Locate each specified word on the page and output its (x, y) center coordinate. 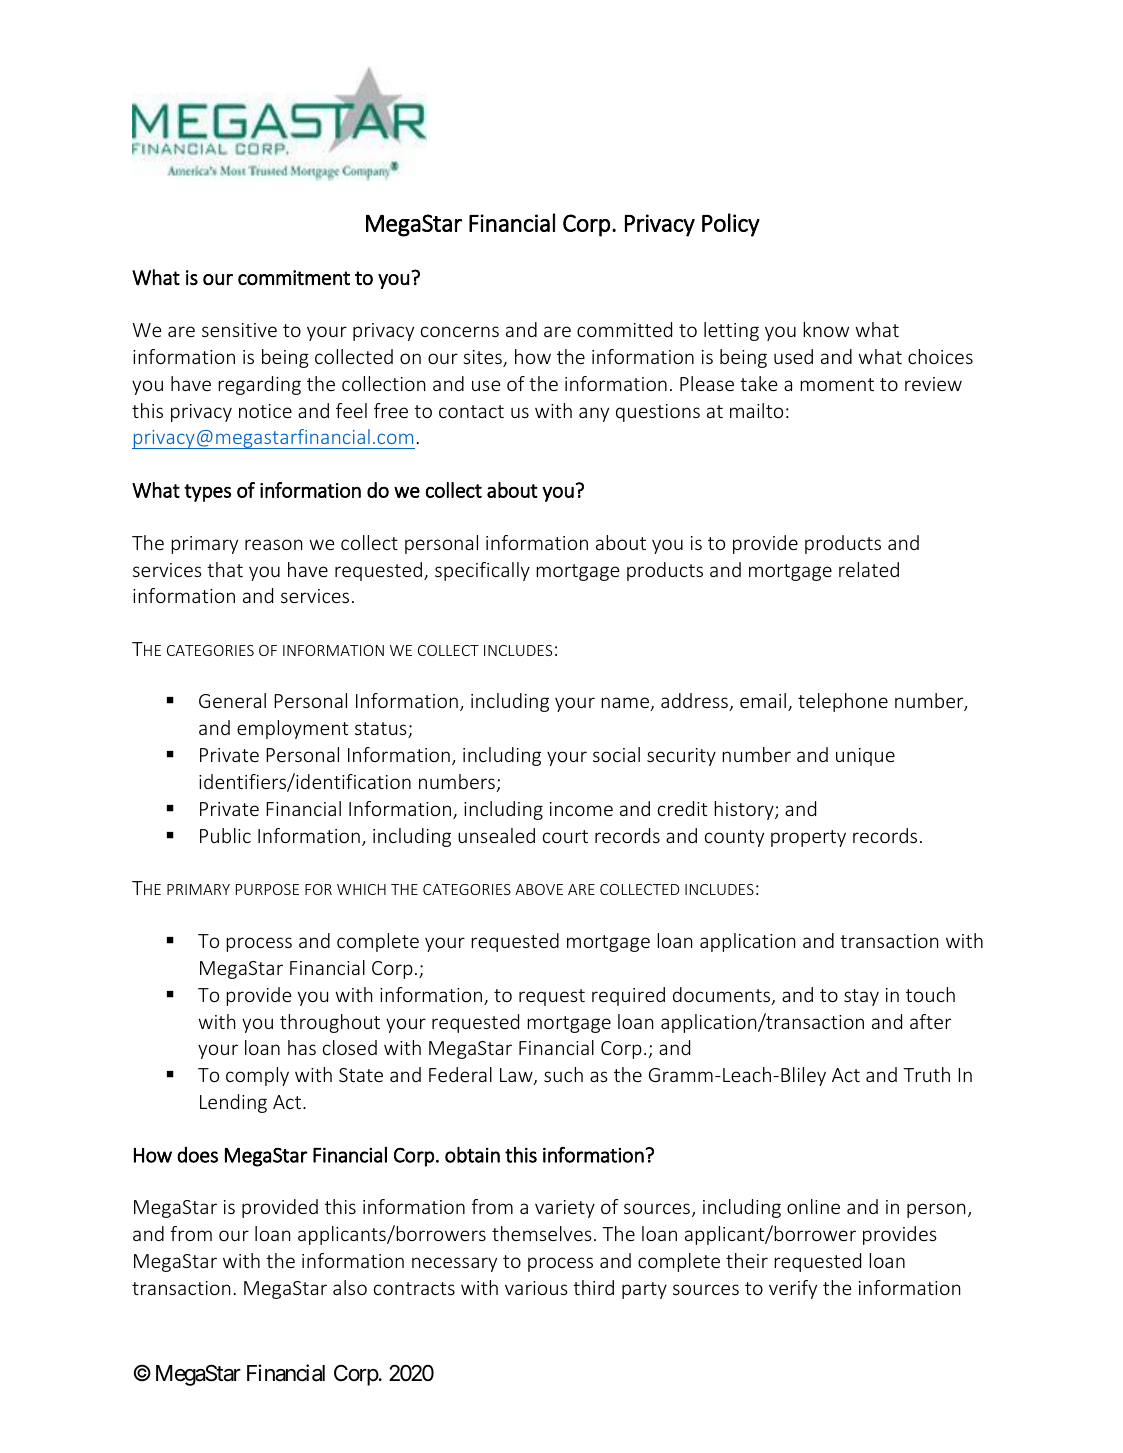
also (350, 1287)
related (869, 569)
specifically (482, 571)
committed (624, 329)
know (826, 329)
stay (861, 997)
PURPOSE (267, 889)
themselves (542, 1233)
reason (273, 544)
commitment (294, 277)
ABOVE (539, 889)
